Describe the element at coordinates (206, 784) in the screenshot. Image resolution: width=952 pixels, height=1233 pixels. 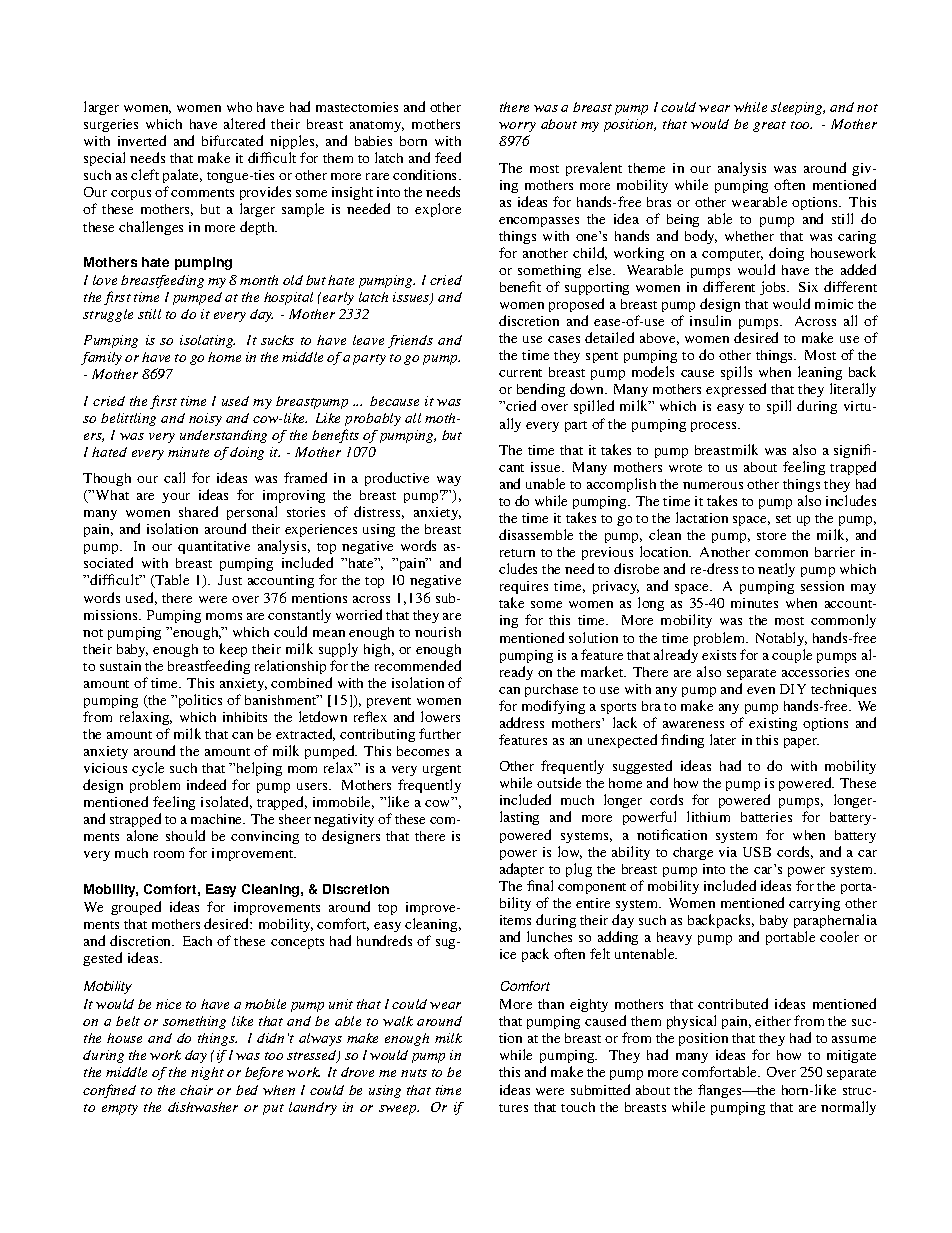
I see `indeed` at that location.
